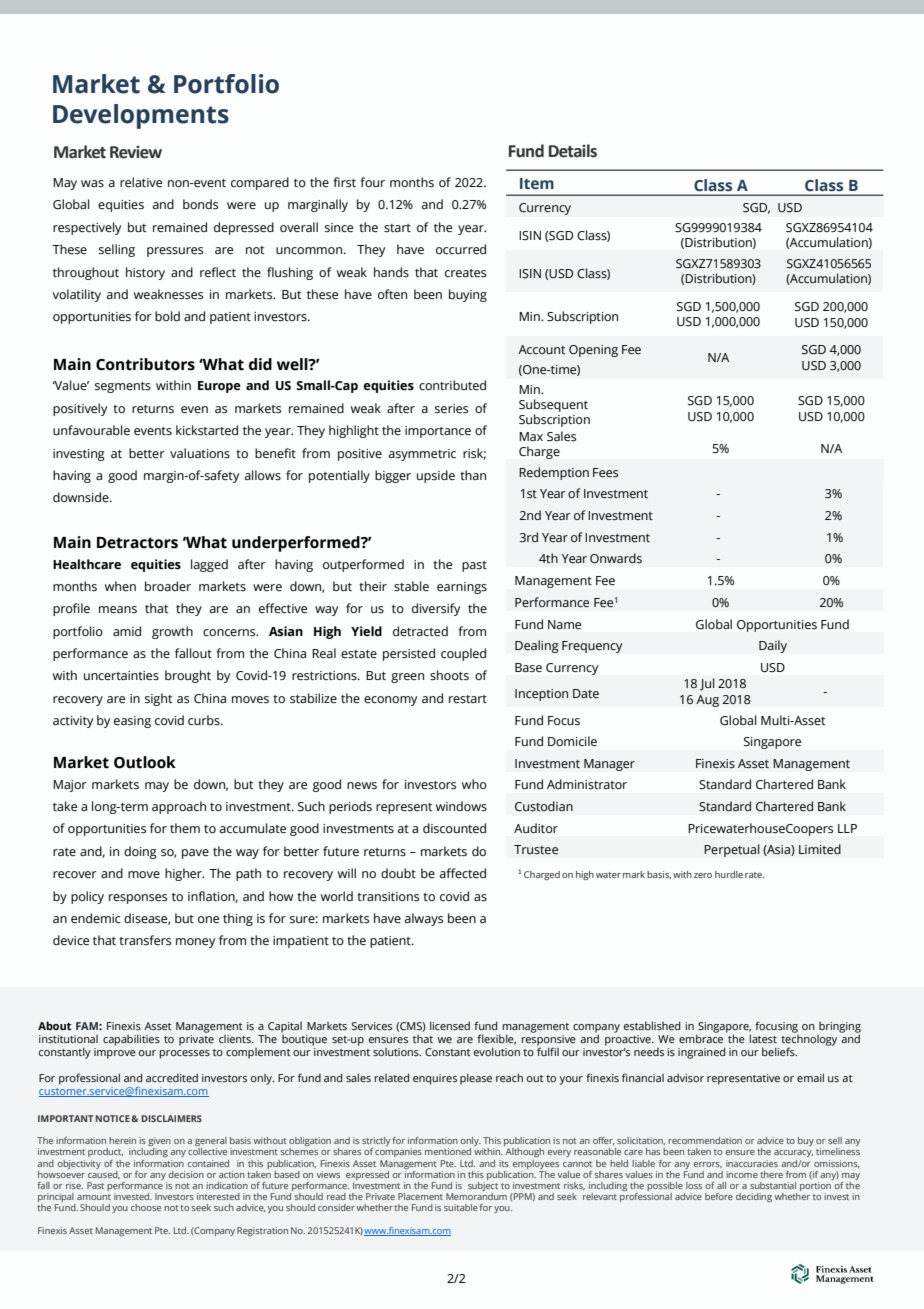 The image size is (924, 1309). Describe the element at coordinates (454, 828) in the image. I see `discounted` at that location.
